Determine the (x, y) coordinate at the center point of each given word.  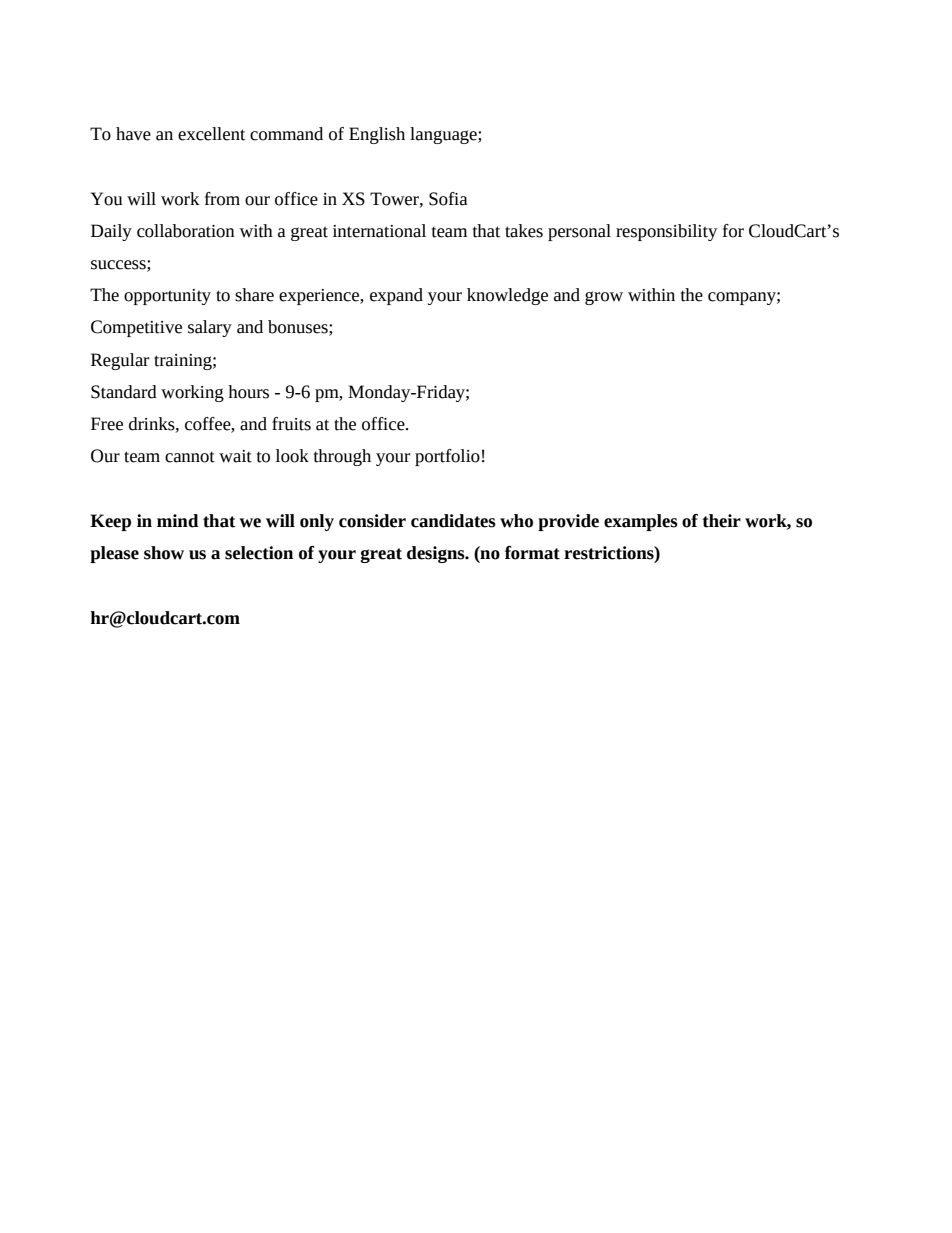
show (164, 553)
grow (604, 298)
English (377, 135)
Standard (124, 392)
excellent (211, 134)
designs (437, 554)
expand (396, 296)
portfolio (447, 457)
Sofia (448, 199)
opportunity (167, 297)
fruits (291, 424)
